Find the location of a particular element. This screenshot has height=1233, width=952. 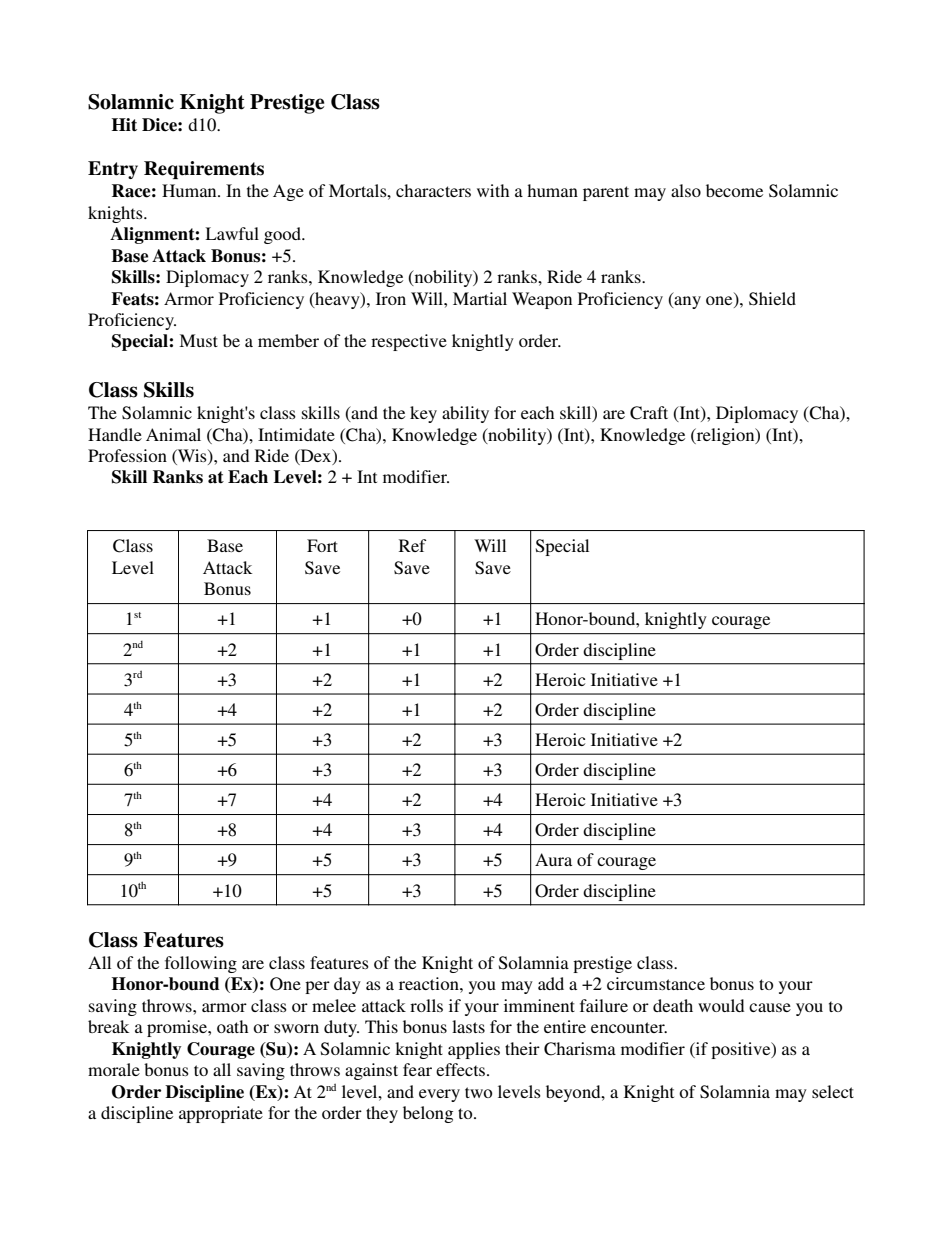

become is located at coordinates (734, 190).
